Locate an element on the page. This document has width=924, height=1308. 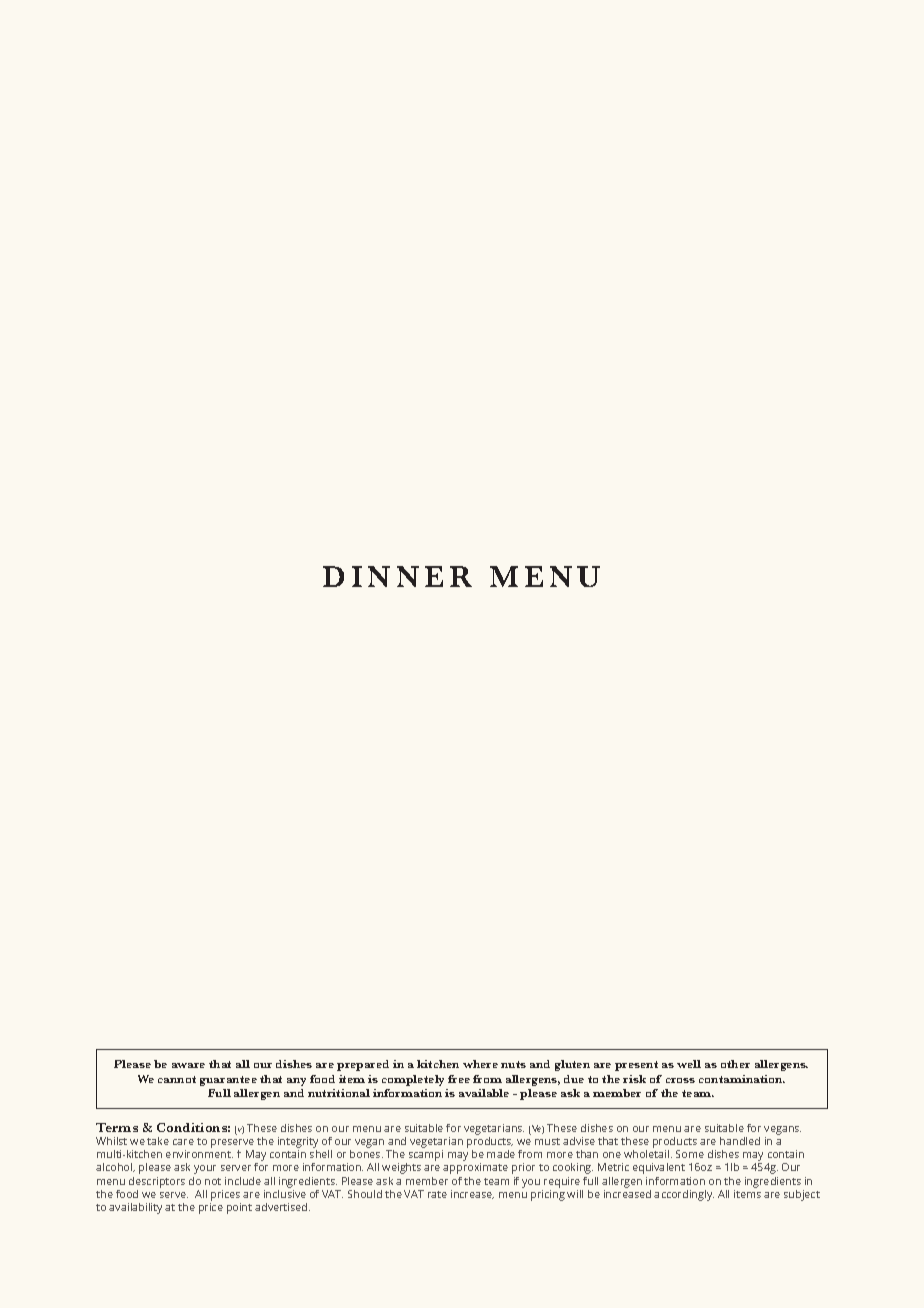
other is located at coordinates (735, 1064).
